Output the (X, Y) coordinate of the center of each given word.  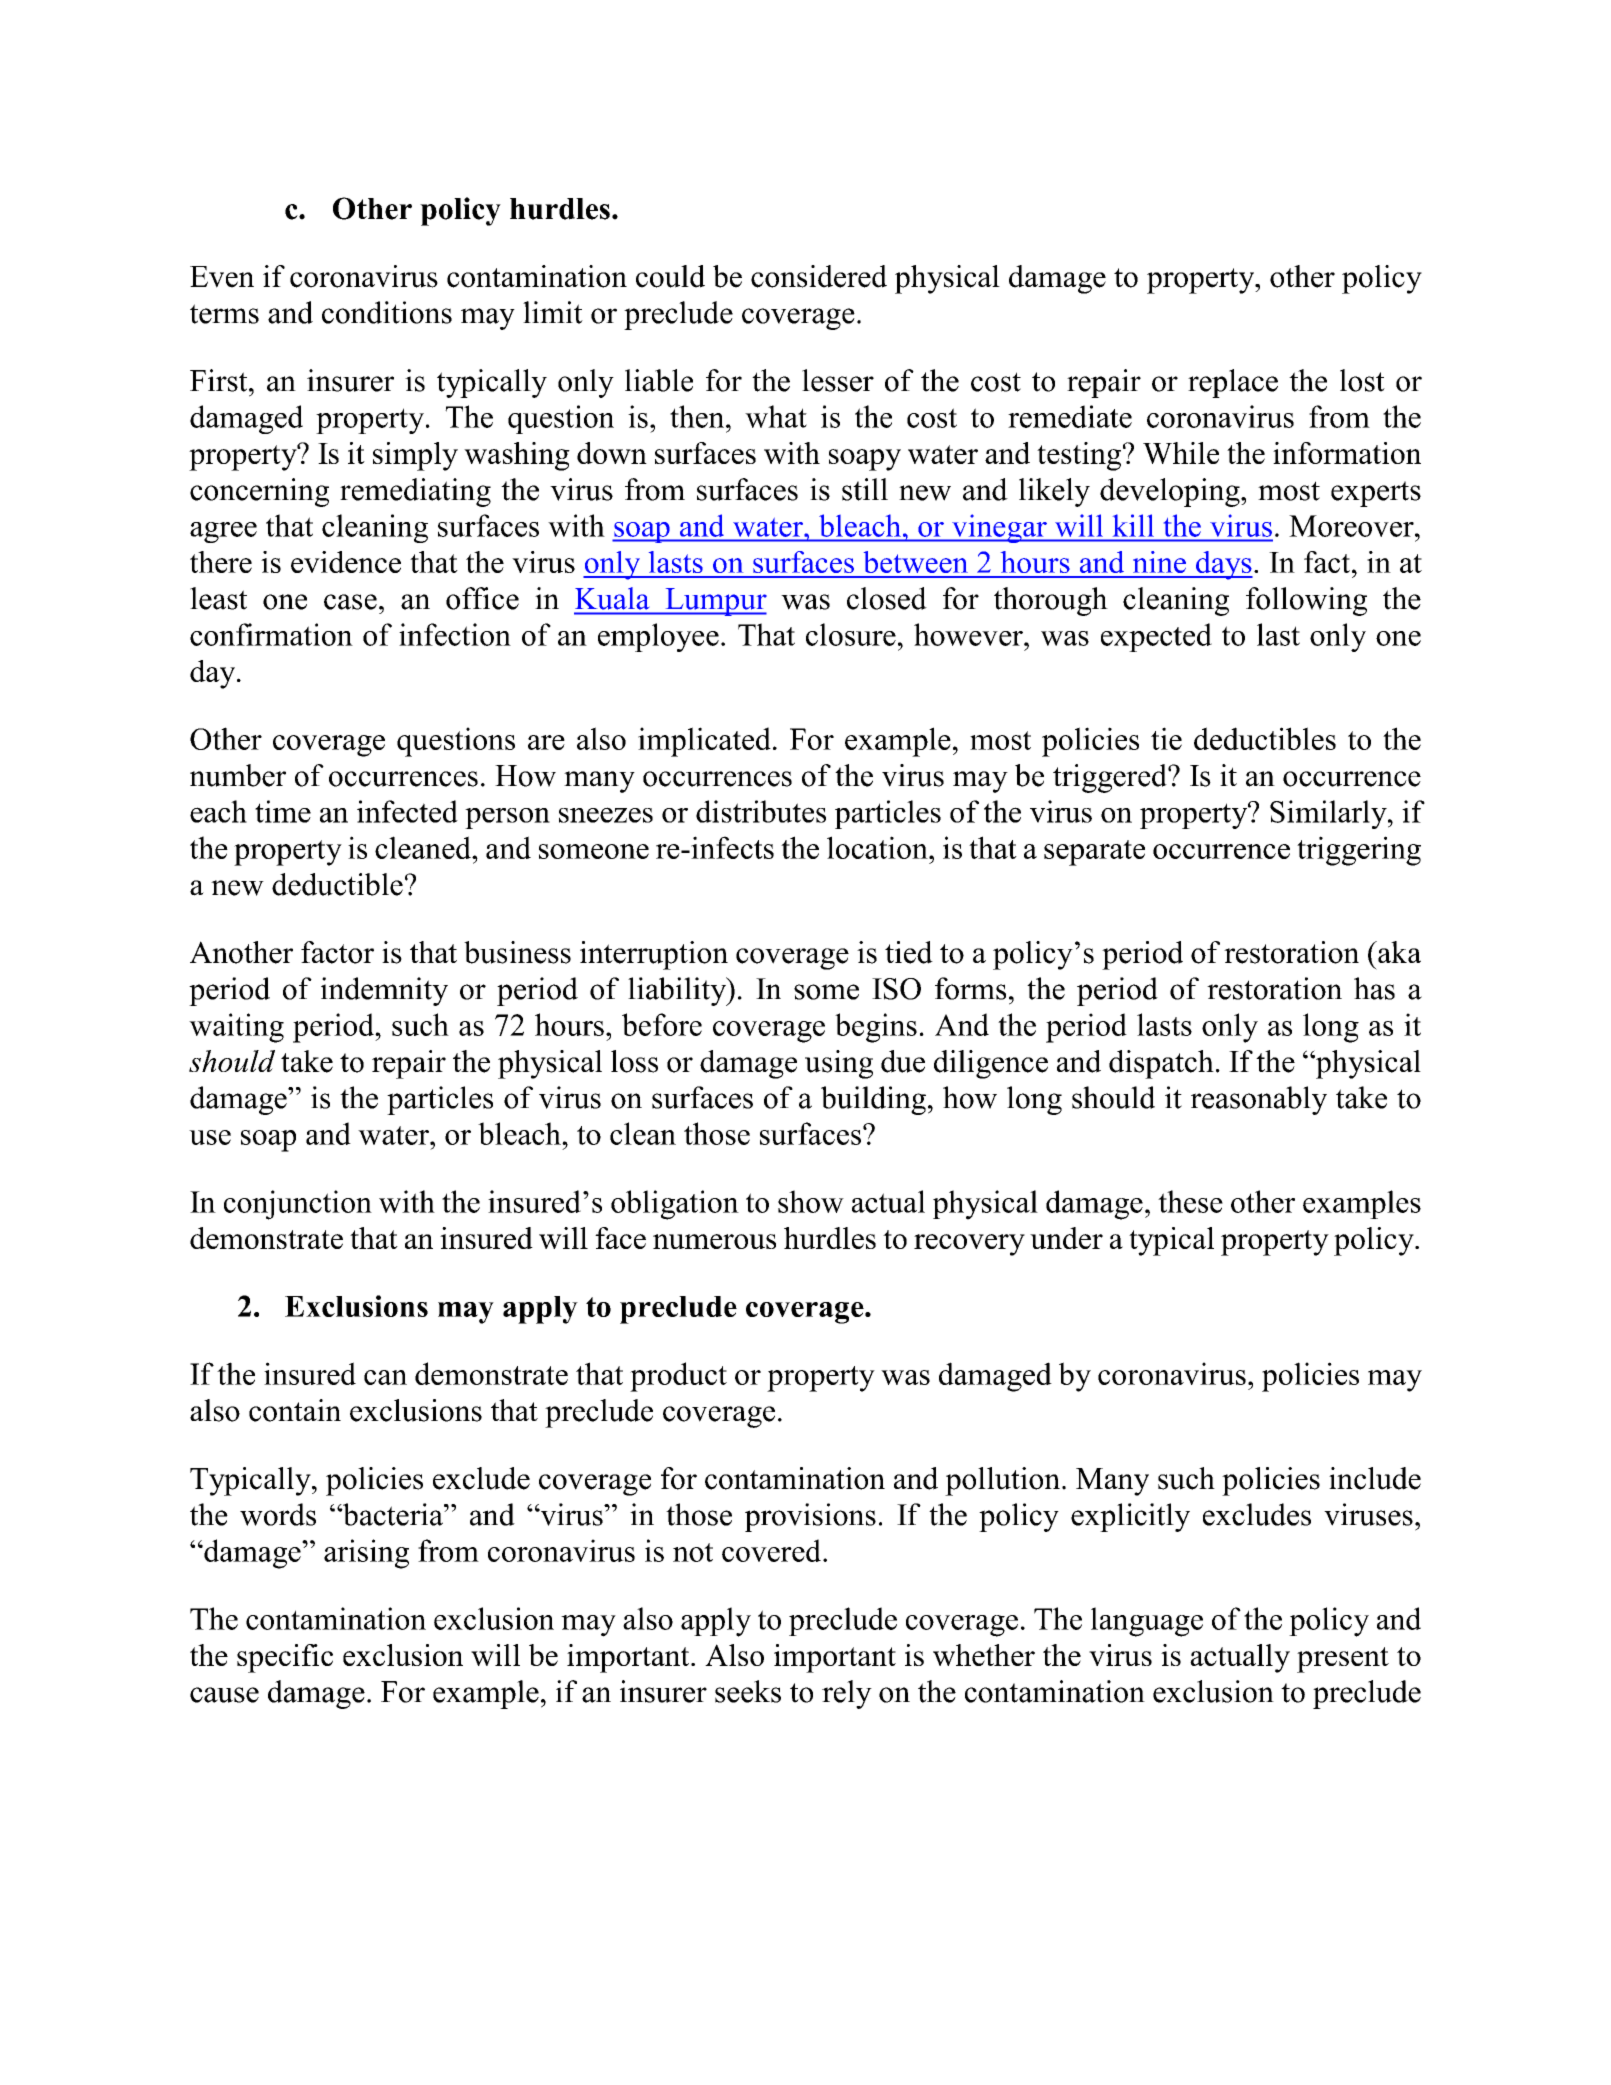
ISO (896, 989)
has (1374, 988)
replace (1233, 383)
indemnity (384, 991)
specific (285, 1658)
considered (819, 276)
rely (847, 1694)
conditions (387, 312)
